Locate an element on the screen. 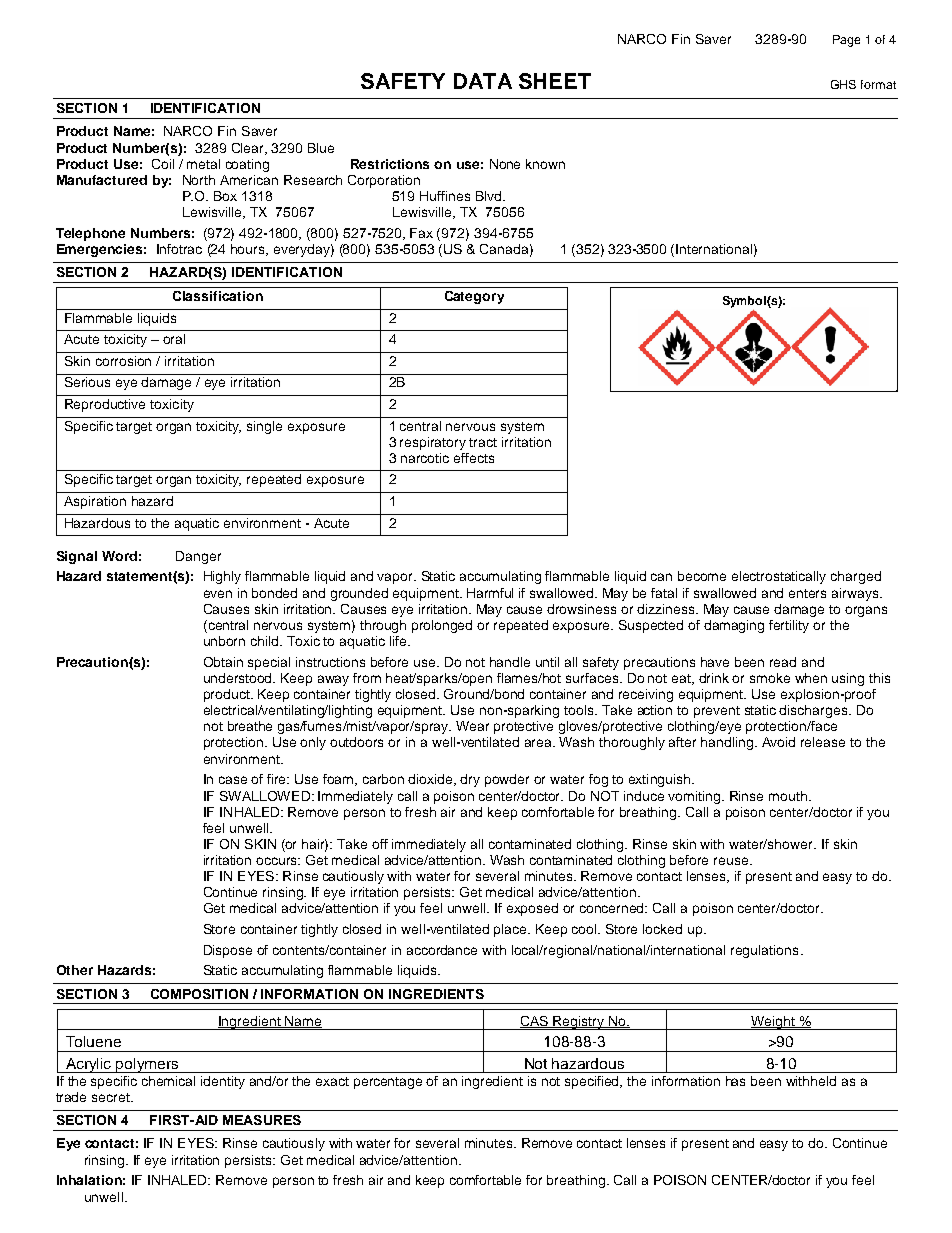 The image size is (952, 1233). percentage is located at coordinates (388, 1083).
